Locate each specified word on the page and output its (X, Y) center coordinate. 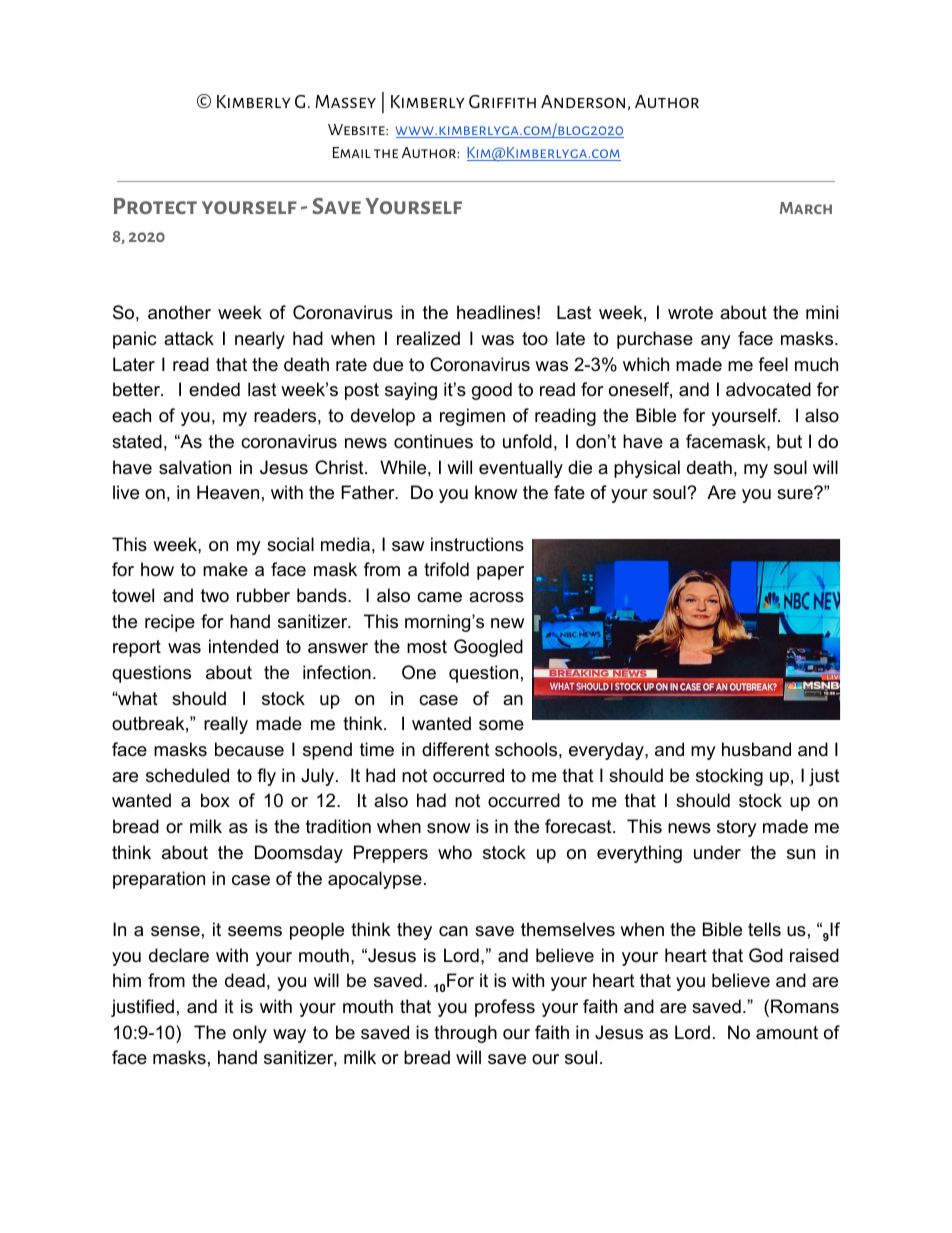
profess (505, 1008)
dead (245, 980)
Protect (155, 206)
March (806, 208)
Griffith (502, 101)
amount (787, 1032)
